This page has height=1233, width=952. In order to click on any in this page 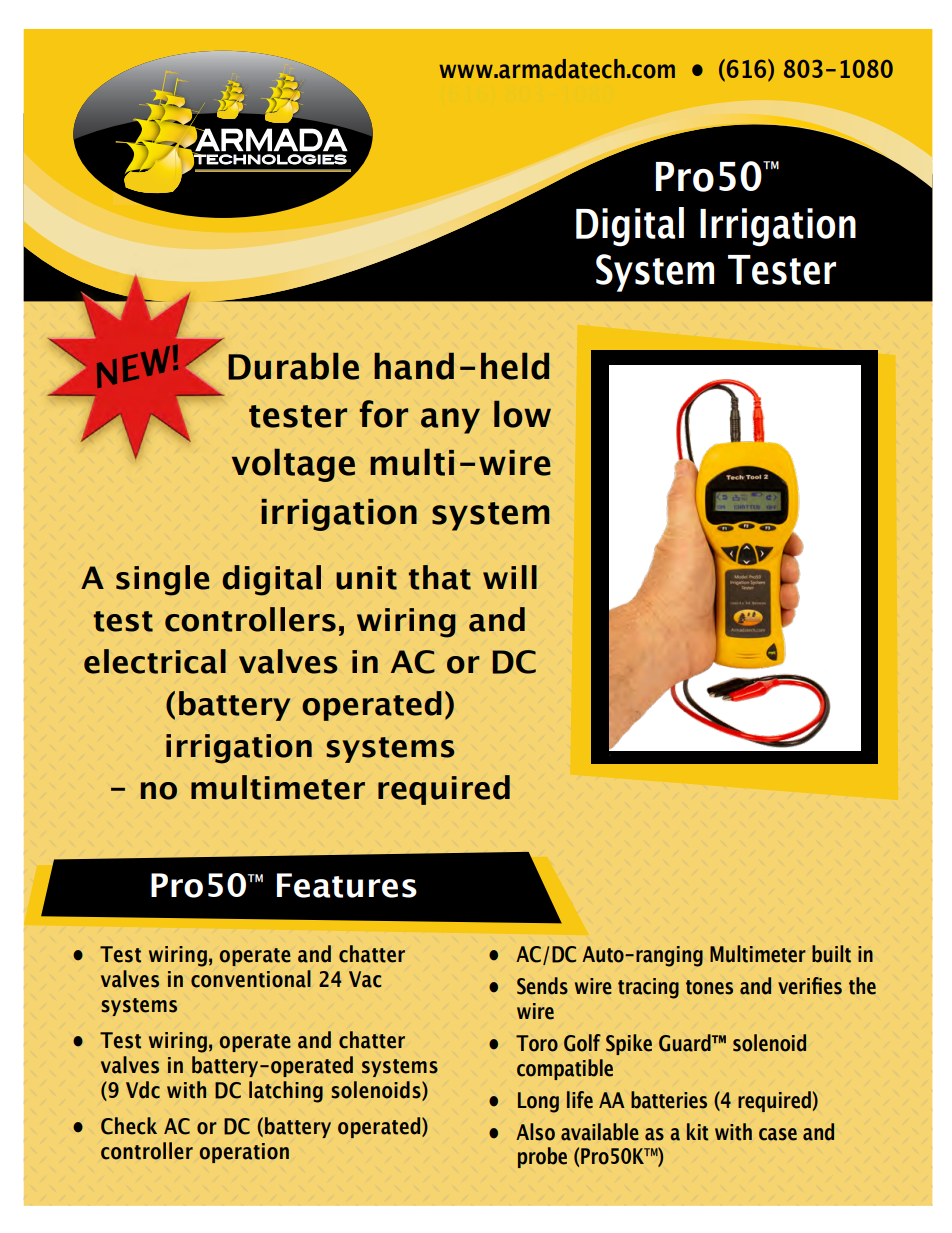, I will do `click(450, 421)`.
